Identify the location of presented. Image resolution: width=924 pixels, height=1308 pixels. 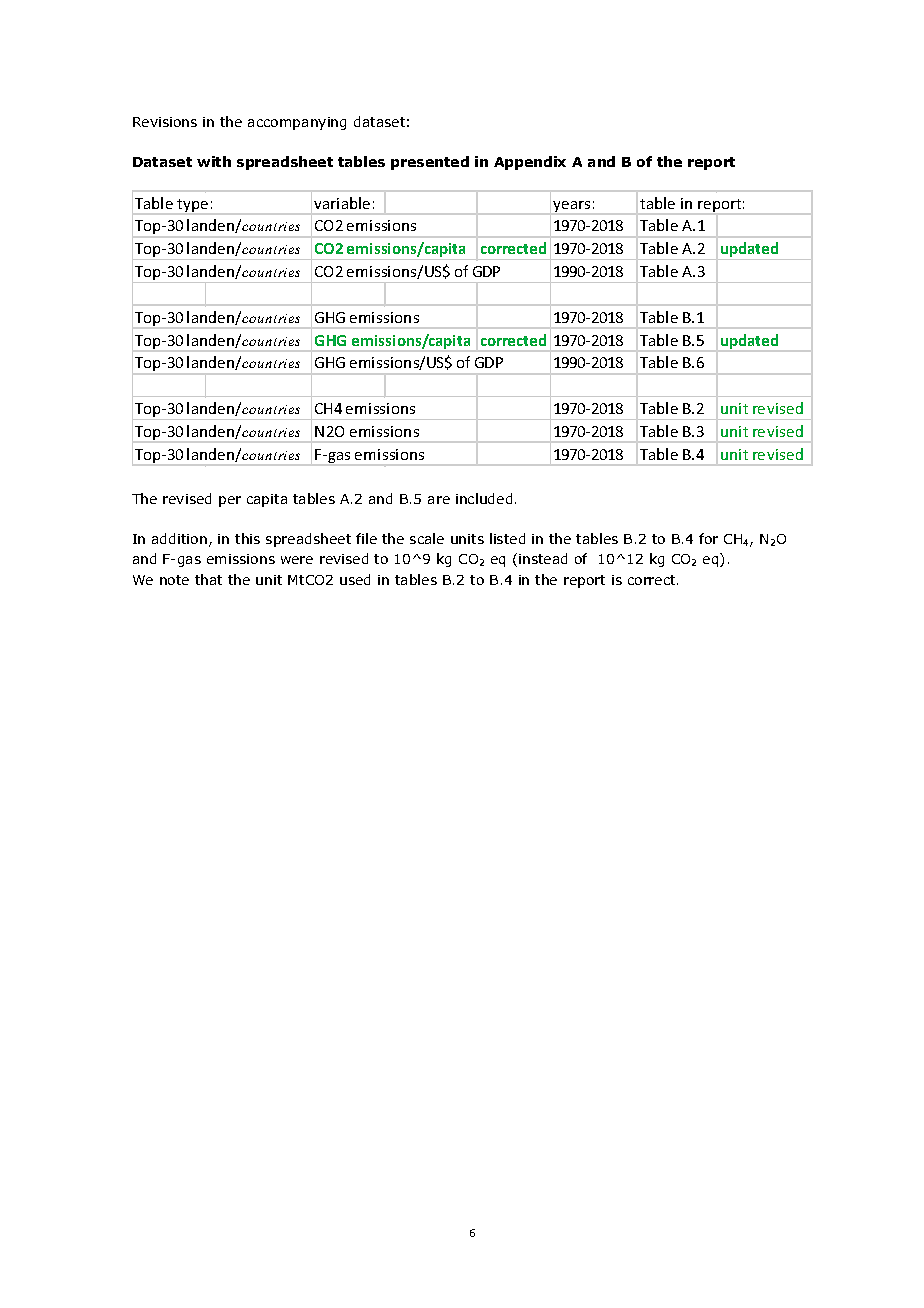
(430, 163).
